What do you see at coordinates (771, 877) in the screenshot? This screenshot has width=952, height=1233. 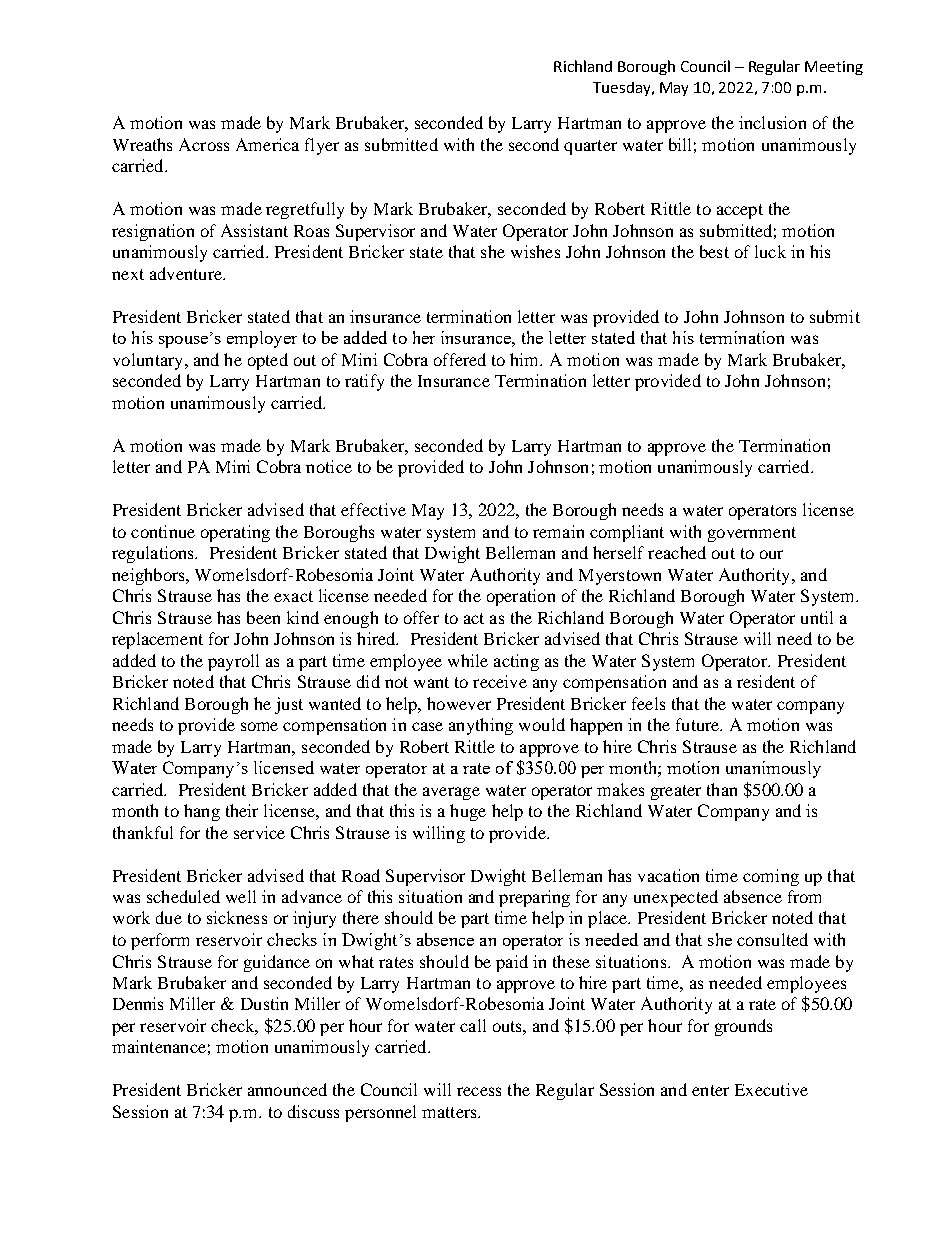 I see `coming` at bounding box center [771, 877].
